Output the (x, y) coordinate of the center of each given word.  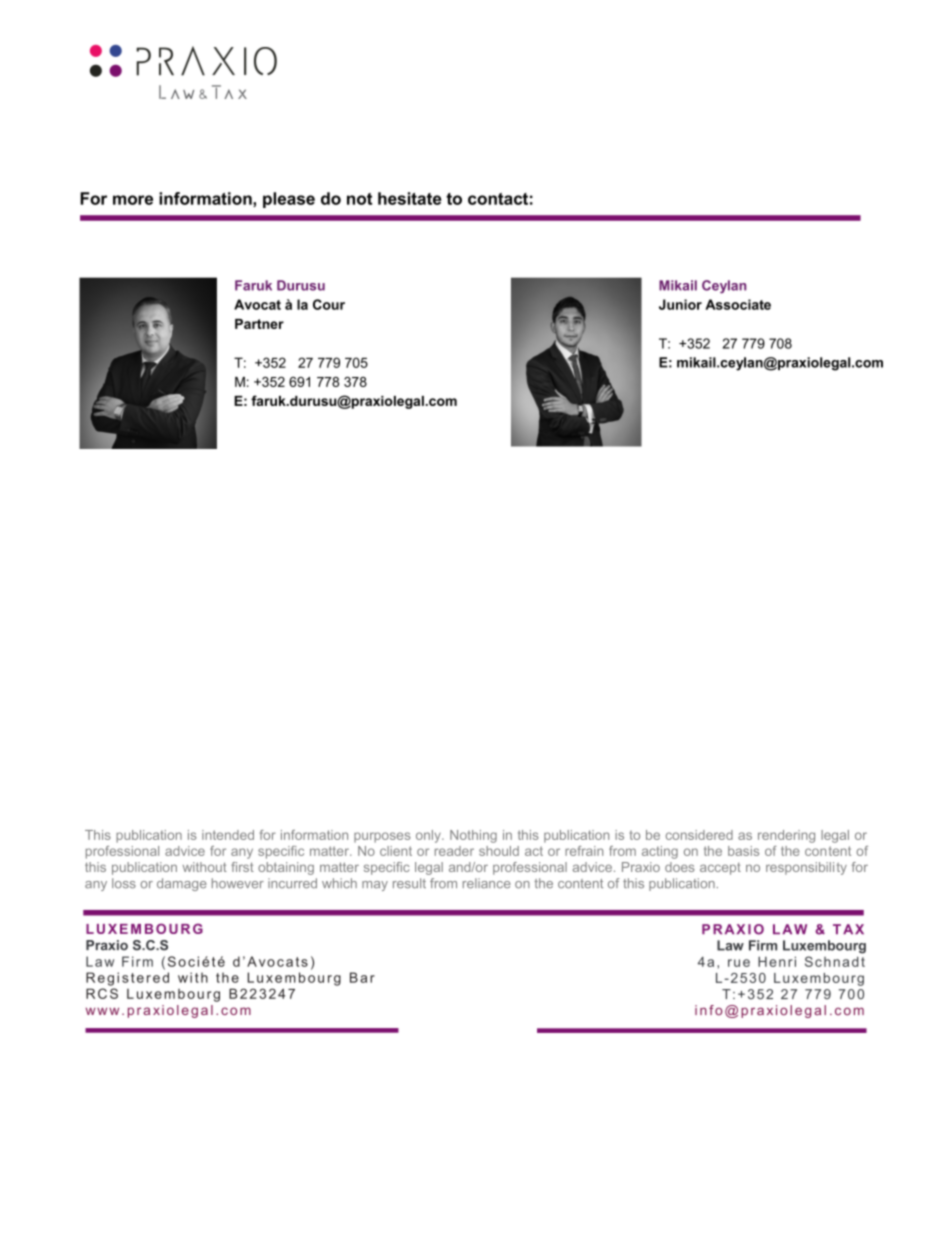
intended (228, 835)
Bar (362, 977)
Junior (680, 304)
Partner (259, 324)
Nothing (473, 836)
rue (739, 963)
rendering (786, 836)
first (242, 867)
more (133, 200)
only (429, 836)
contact (498, 199)
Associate (738, 304)
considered (699, 835)
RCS (102, 993)
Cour (329, 304)
